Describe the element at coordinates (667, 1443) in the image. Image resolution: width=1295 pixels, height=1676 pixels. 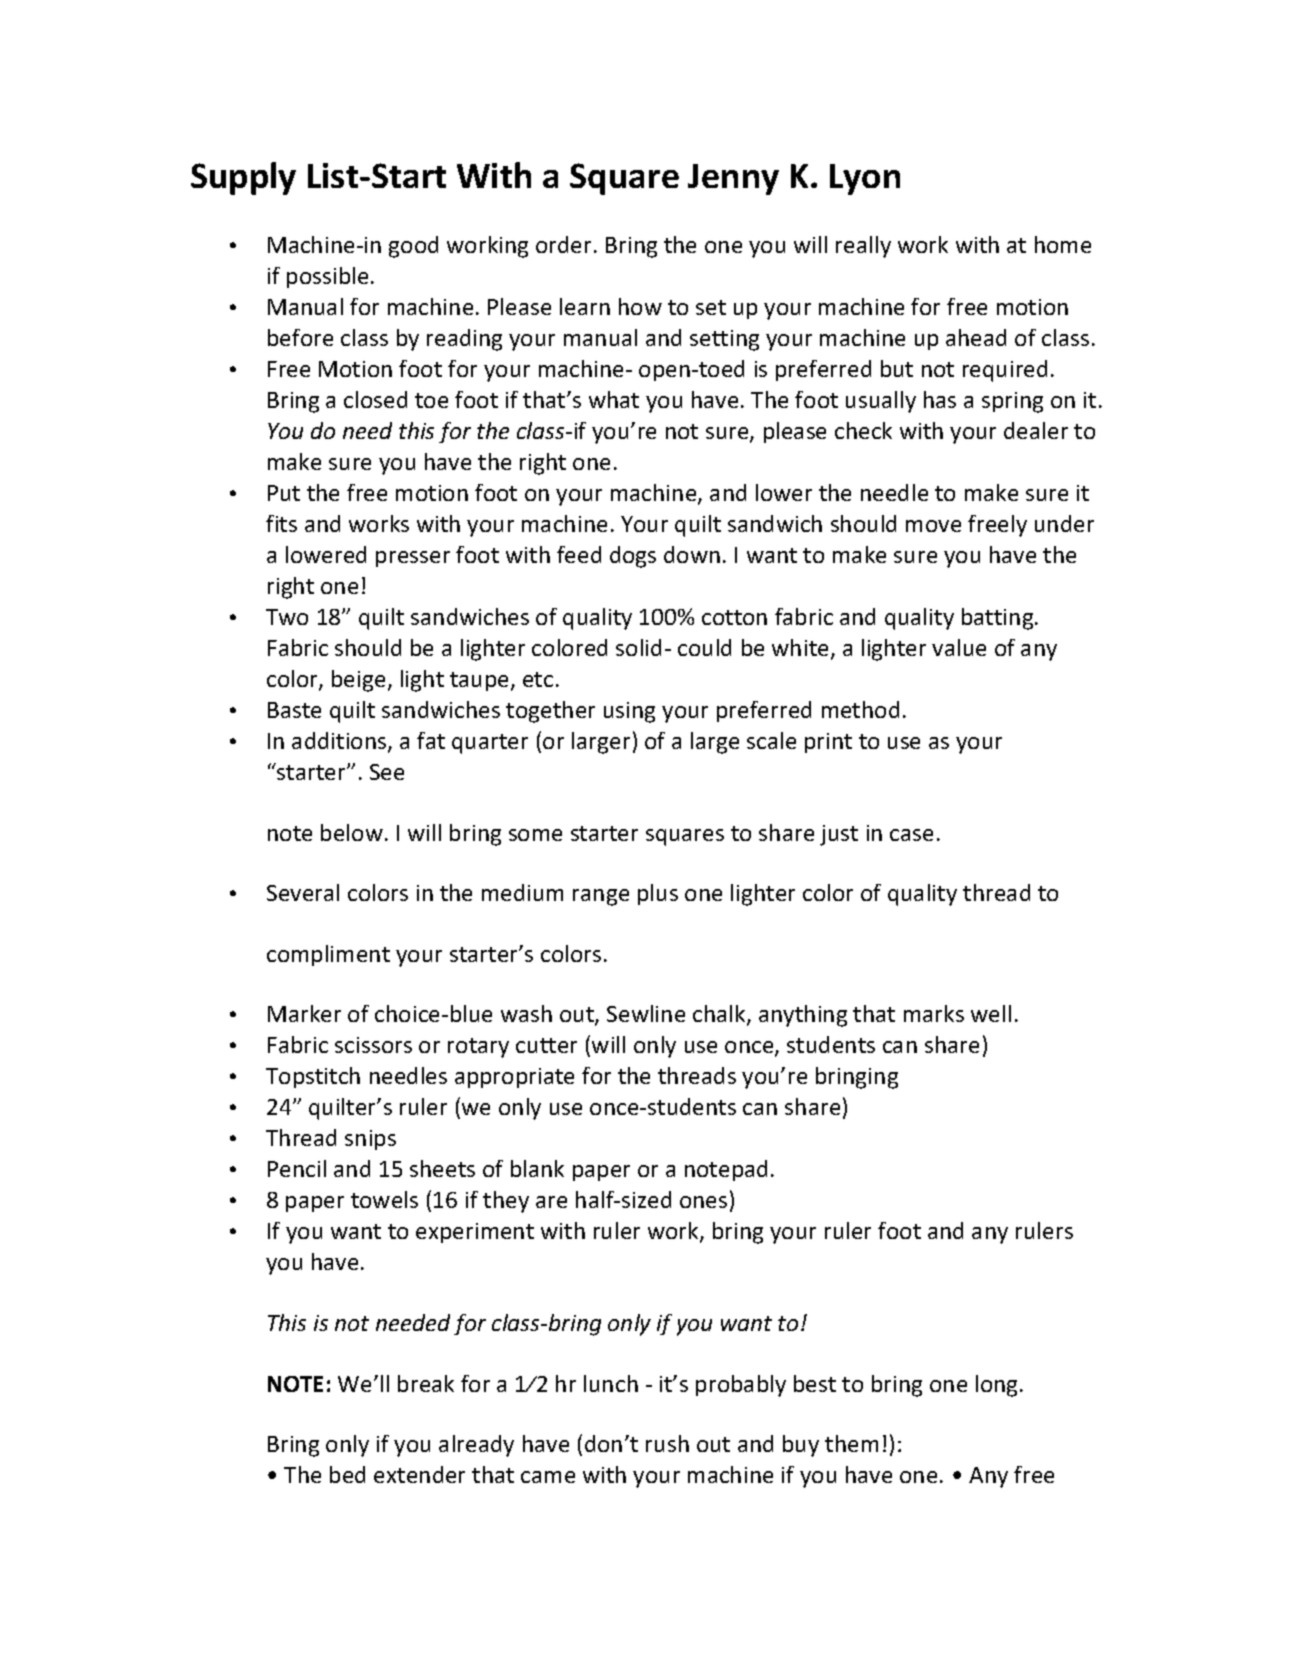
I see `rush` at that location.
